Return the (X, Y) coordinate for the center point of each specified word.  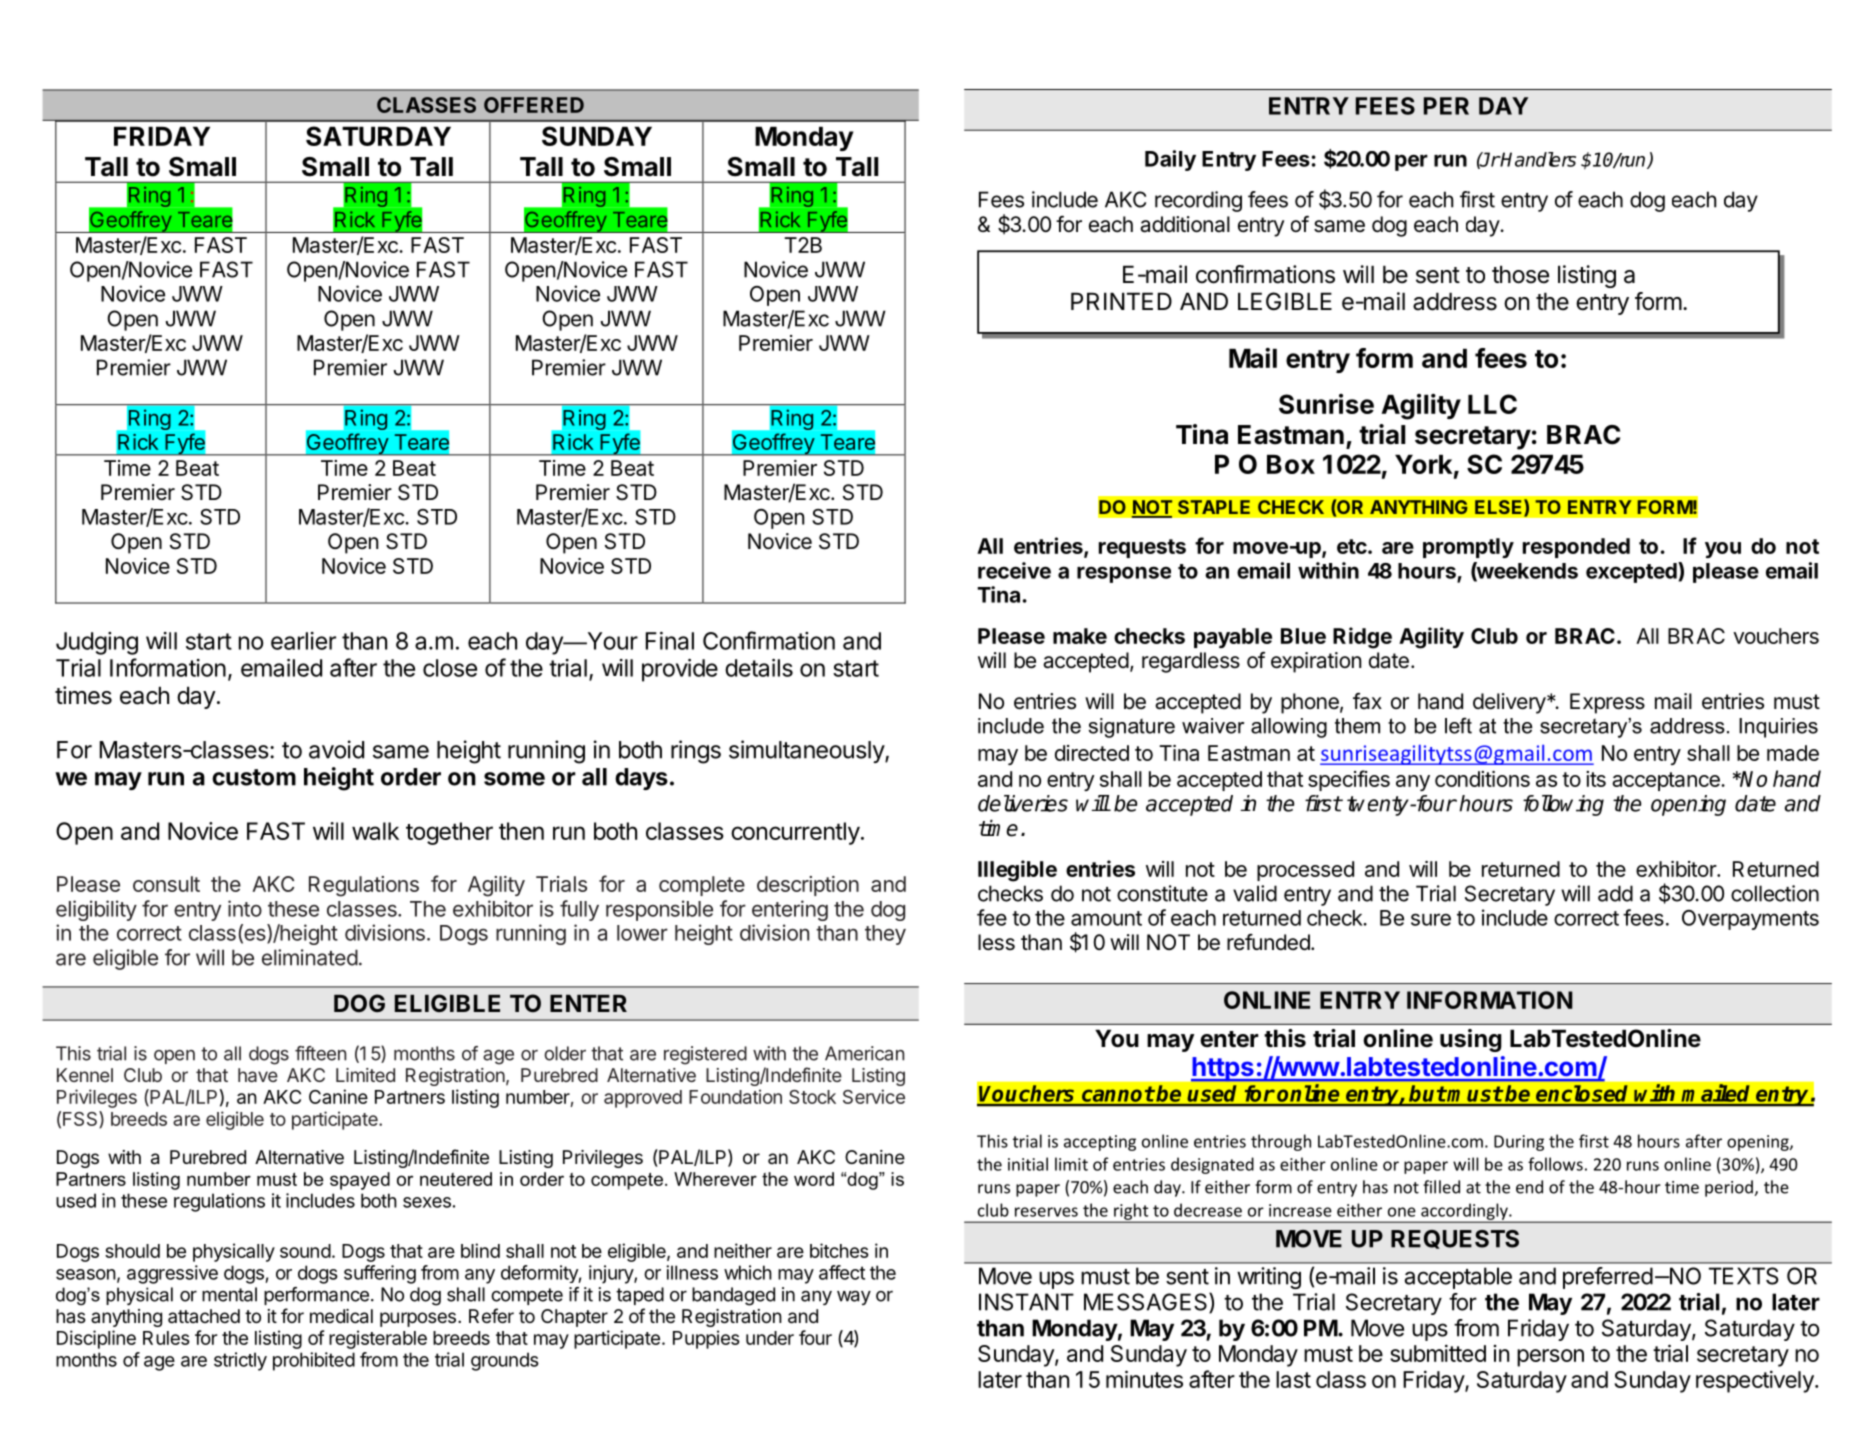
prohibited (314, 1361)
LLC (1492, 404)
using (1471, 1040)
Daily (1170, 160)
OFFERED (534, 105)
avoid (336, 749)
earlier (303, 641)
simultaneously (807, 751)
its (1596, 779)
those (1520, 274)
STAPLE (1214, 507)
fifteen (320, 1053)
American (864, 1053)
